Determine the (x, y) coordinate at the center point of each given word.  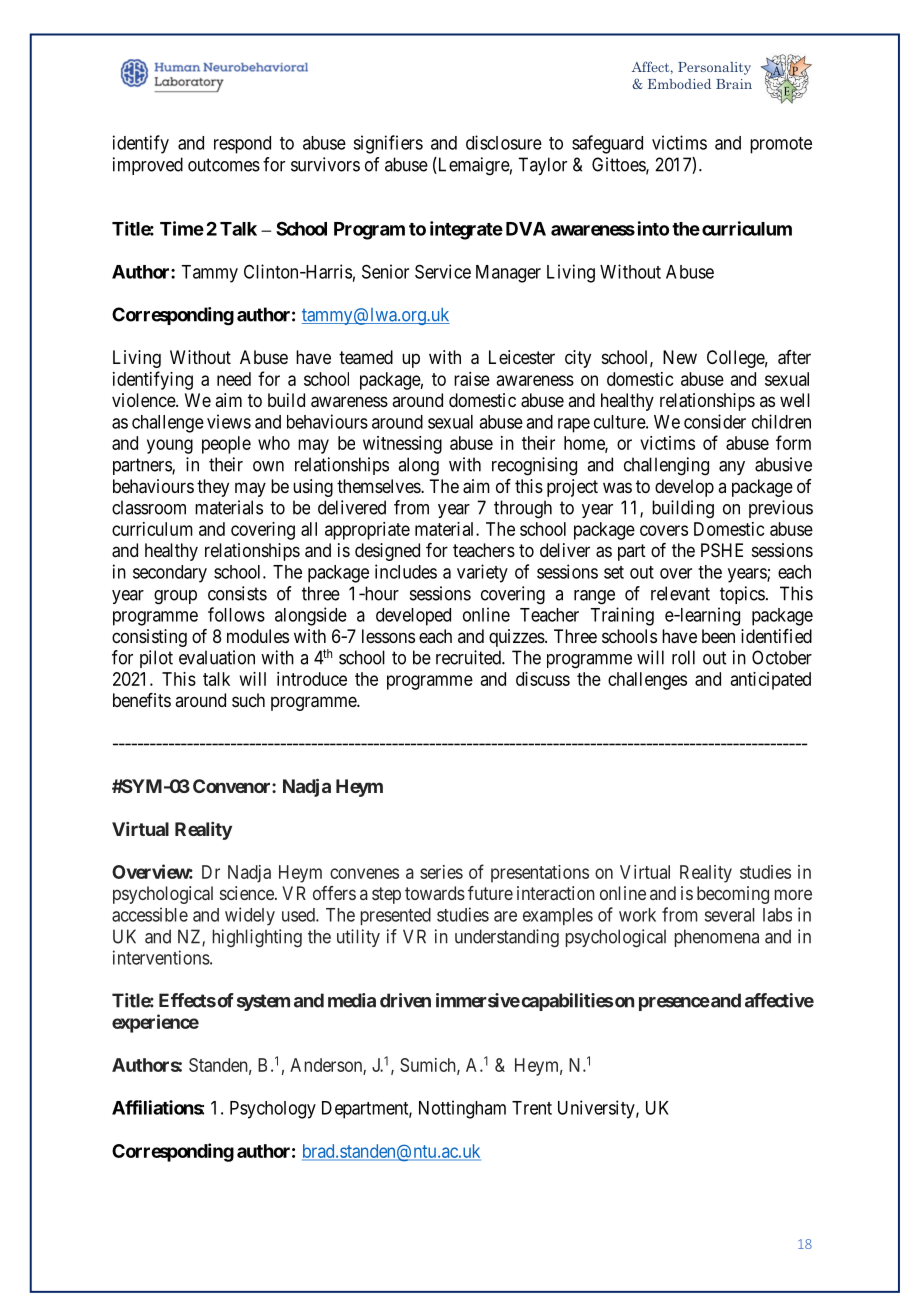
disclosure (504, 142)
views (229, 421)
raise (472, 379)
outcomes (224, 165)
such (248, 700)
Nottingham (462, 1109)
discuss (543, 679)
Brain (734, 84)
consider (715, 421)
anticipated (771, 681)
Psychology (273, 1110)
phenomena (717, 938)
